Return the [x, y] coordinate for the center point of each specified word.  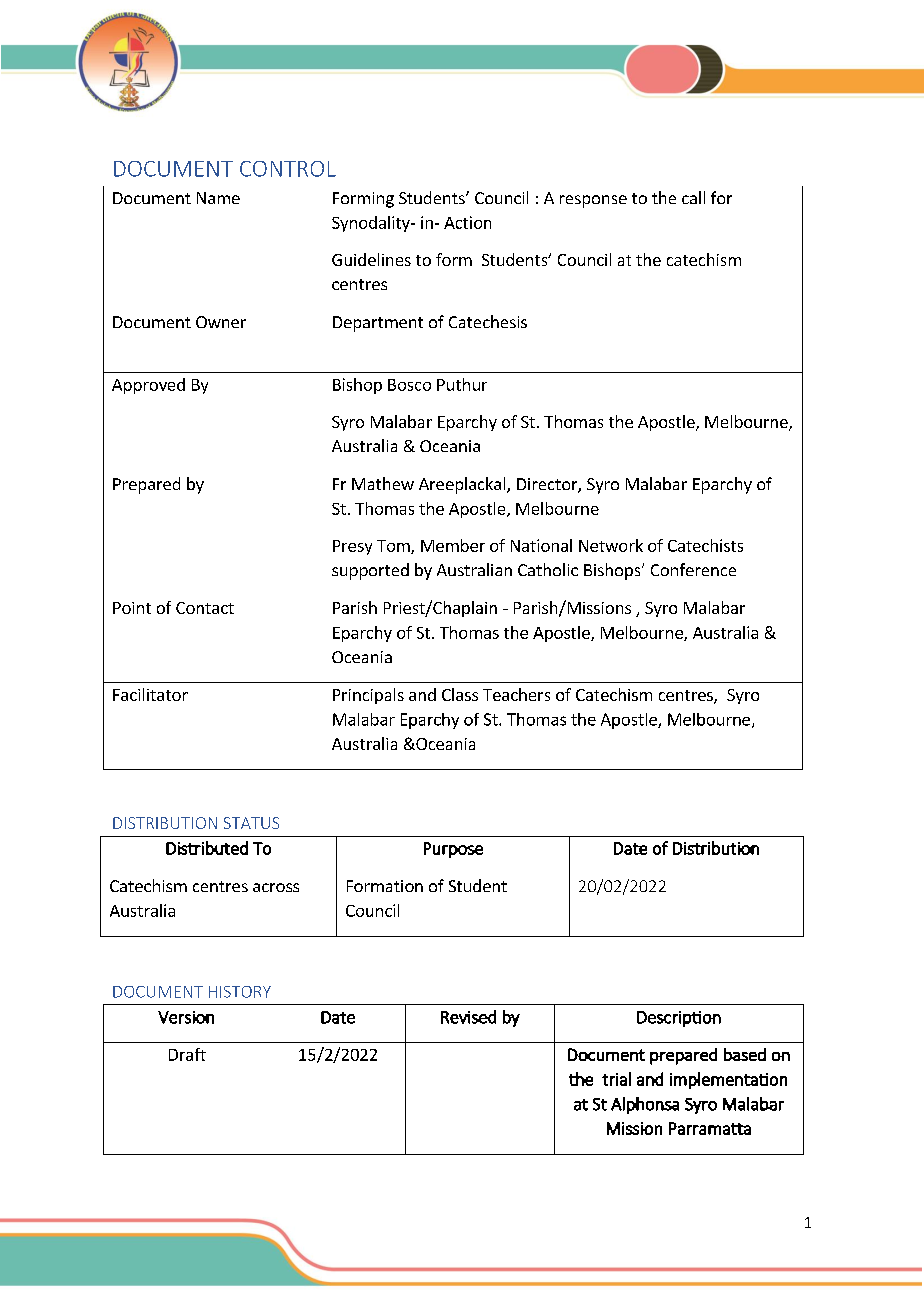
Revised [468, 1017]
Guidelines [371, 259]
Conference [693, 569]
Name [218, 198]
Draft [187, 1054]
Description [679, 1019]
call [693, 197]
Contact [205, 608]
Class [460, 694]
